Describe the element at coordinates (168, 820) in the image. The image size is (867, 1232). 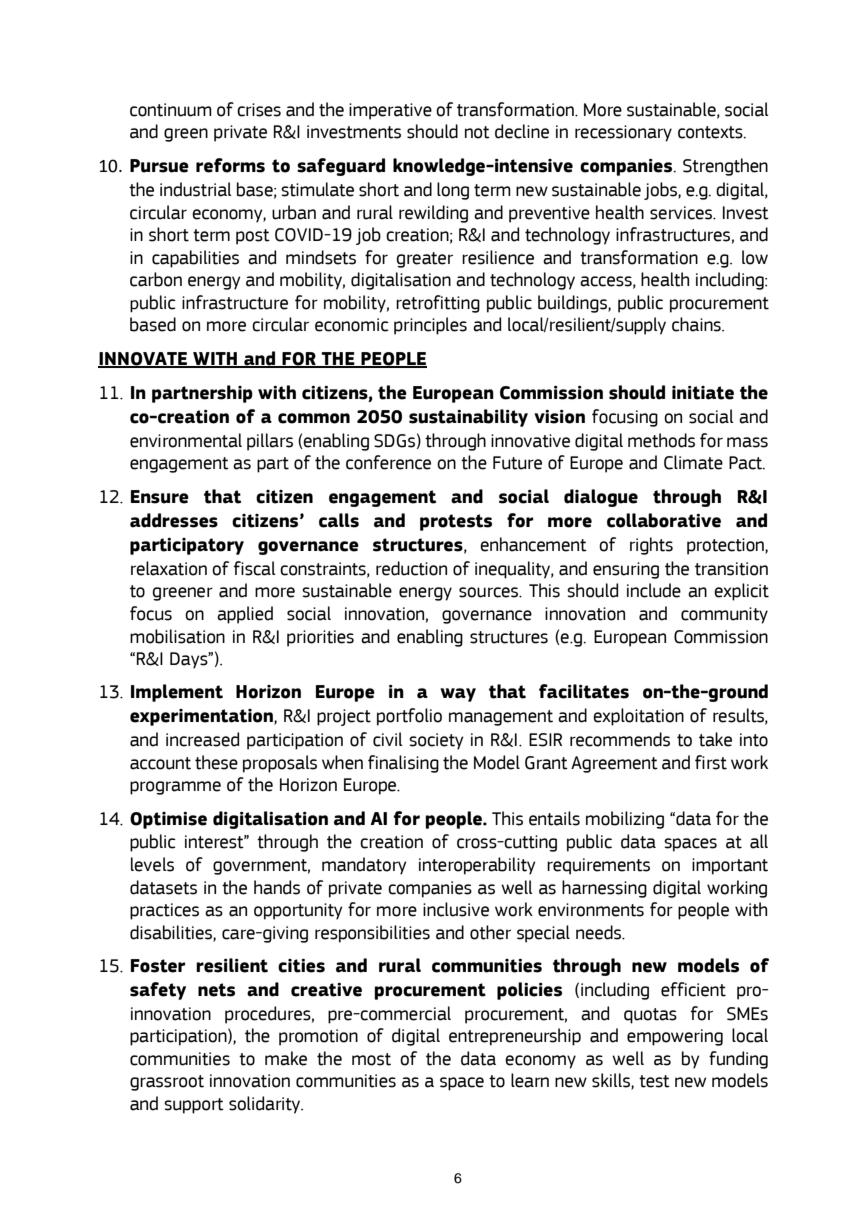
I see `Optimise` at that location.
